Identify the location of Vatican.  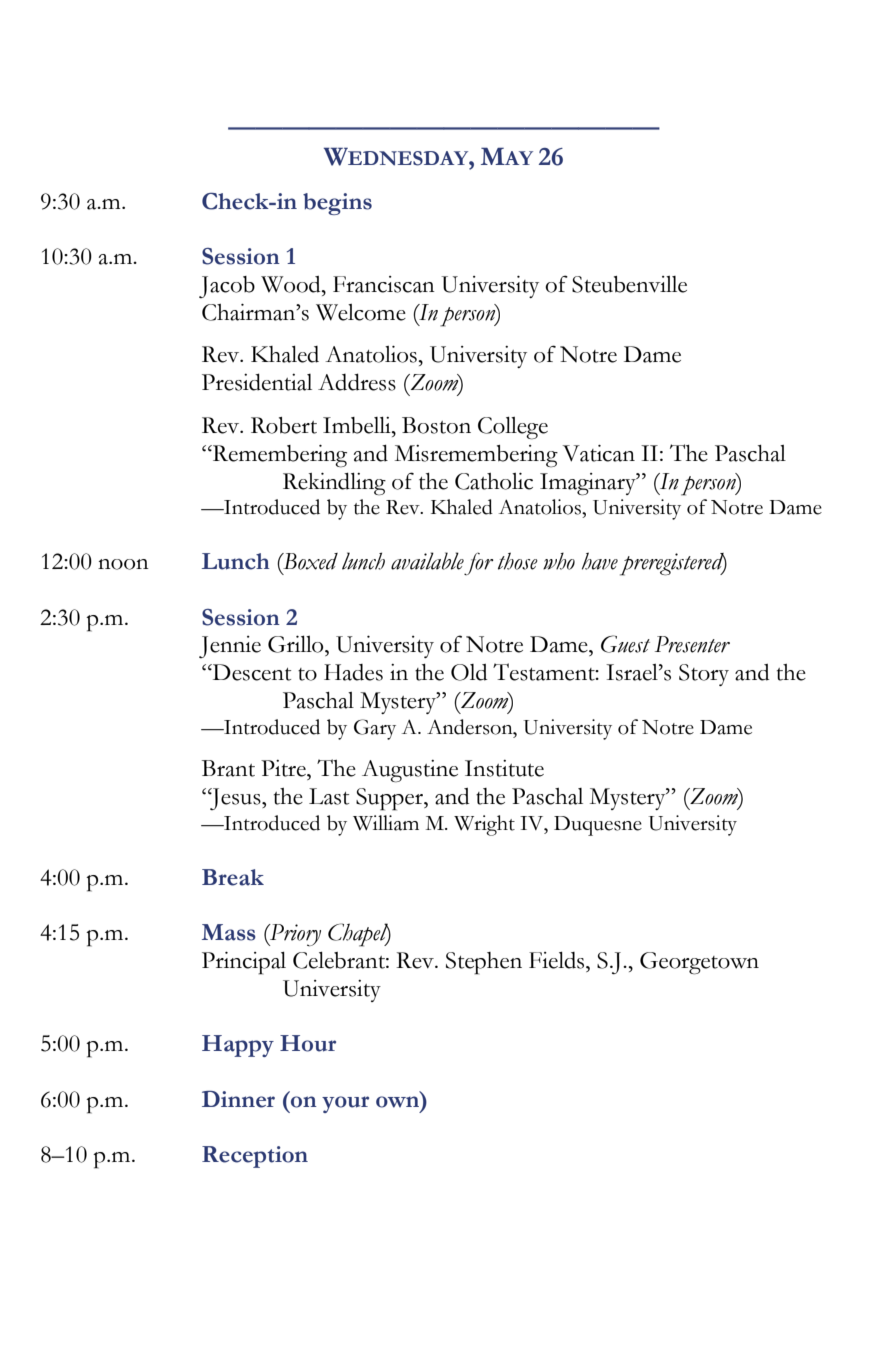
(599, 453).
